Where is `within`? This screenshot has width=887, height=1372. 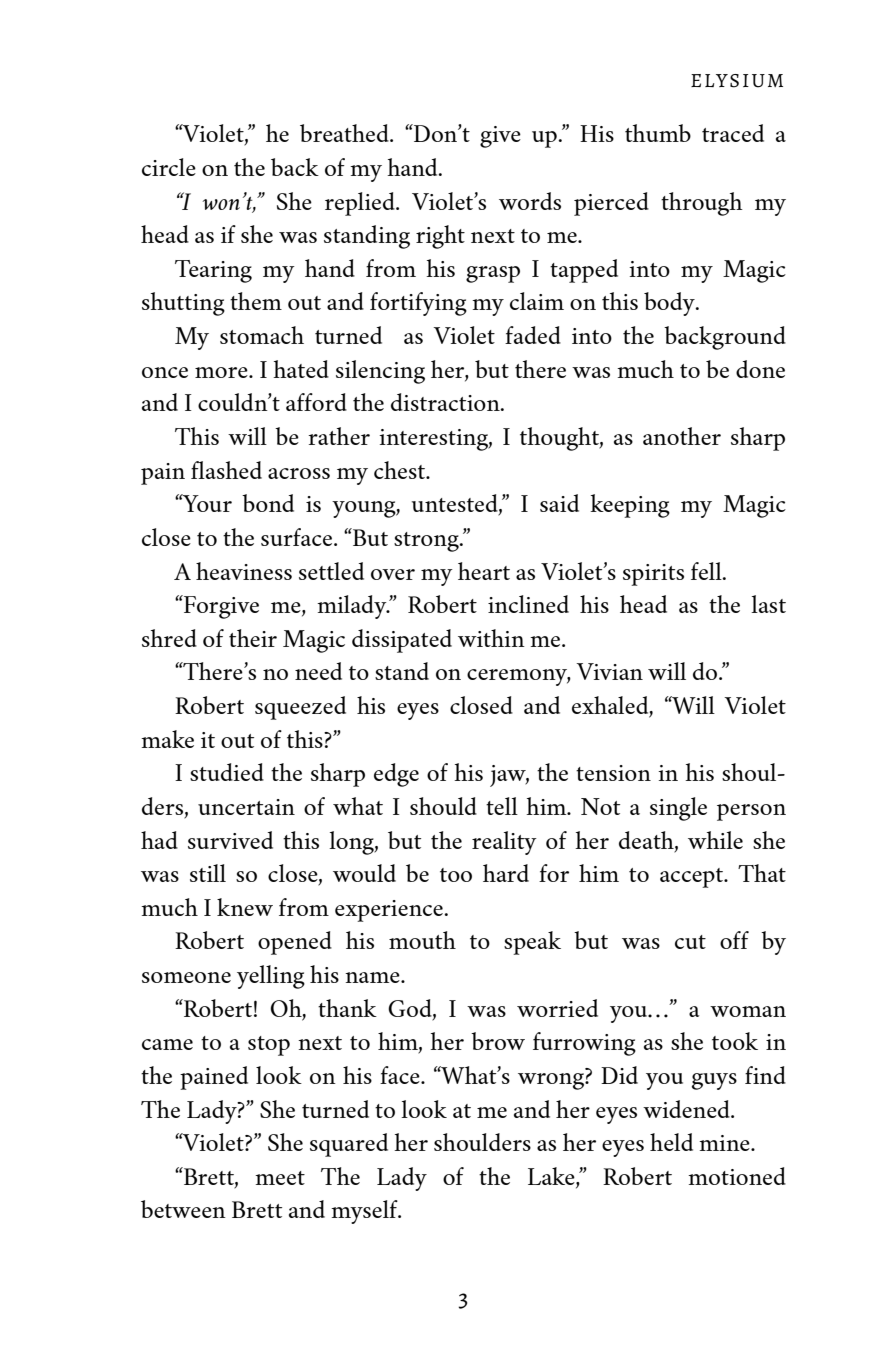
within is located at coordinates (491, 638).
